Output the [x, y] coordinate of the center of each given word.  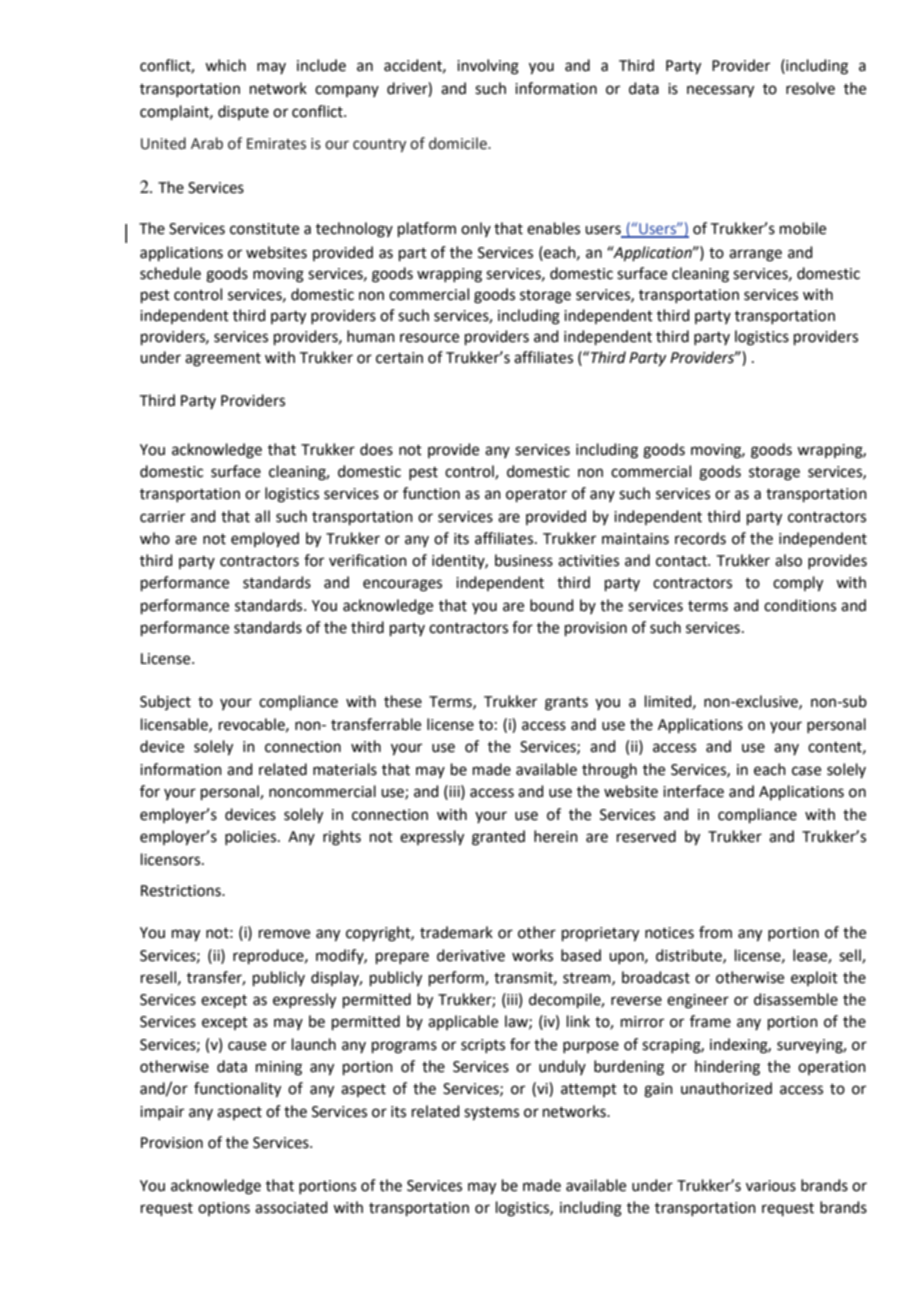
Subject [165, 702]
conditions [800, 605]
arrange [755, 255]
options [224, 1209]
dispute [243, 112]
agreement [223, 360]
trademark [456, 932]
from [715, 932]
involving [488, 67]
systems [491, 1114]
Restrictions [182, 891]
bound [552, 605]
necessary [720, 91]
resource [429, 338]
